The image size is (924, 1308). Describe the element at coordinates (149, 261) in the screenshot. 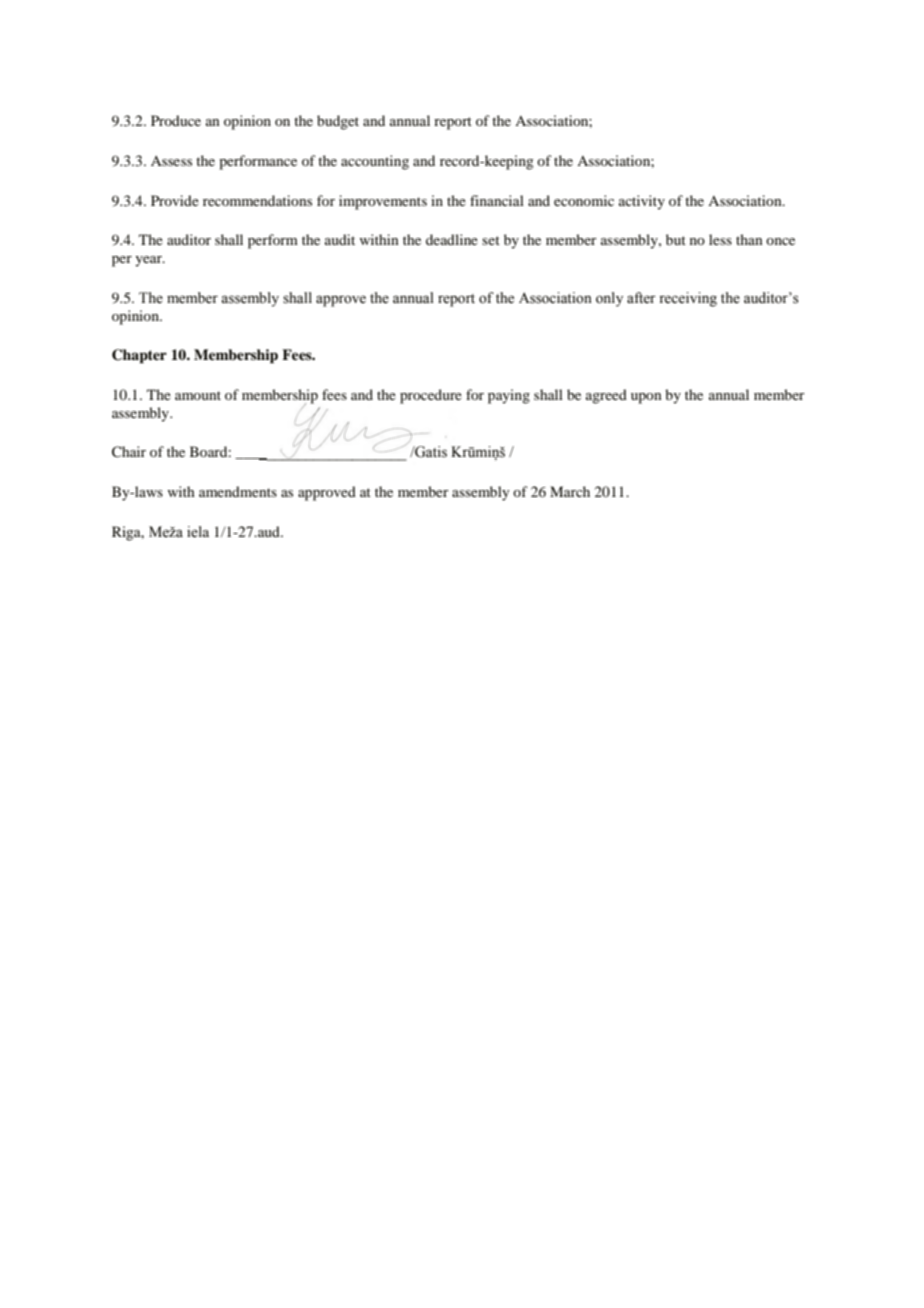

I see `year` at that location.
